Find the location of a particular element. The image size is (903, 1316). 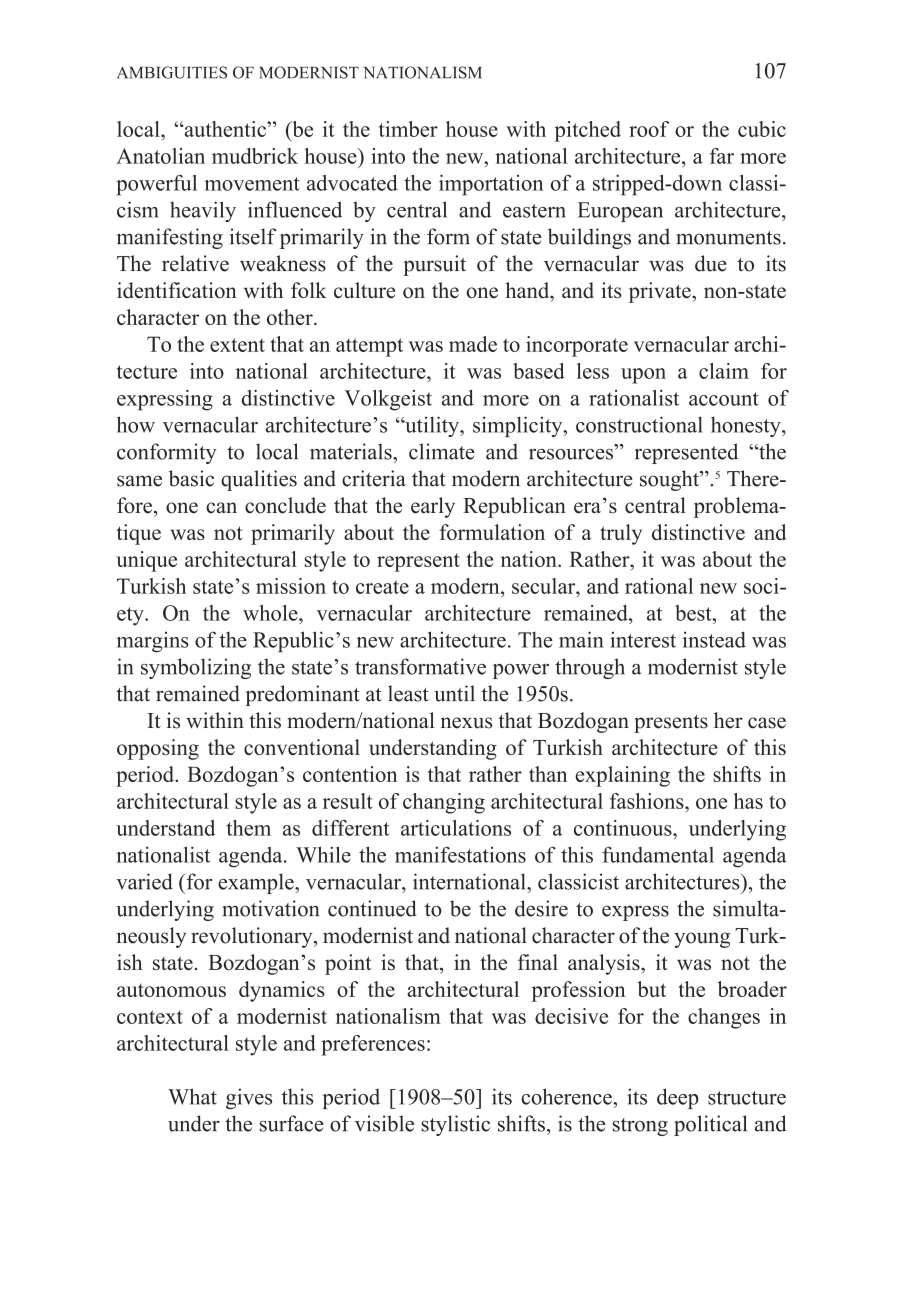

whole is located at coordinates (271, 613).
